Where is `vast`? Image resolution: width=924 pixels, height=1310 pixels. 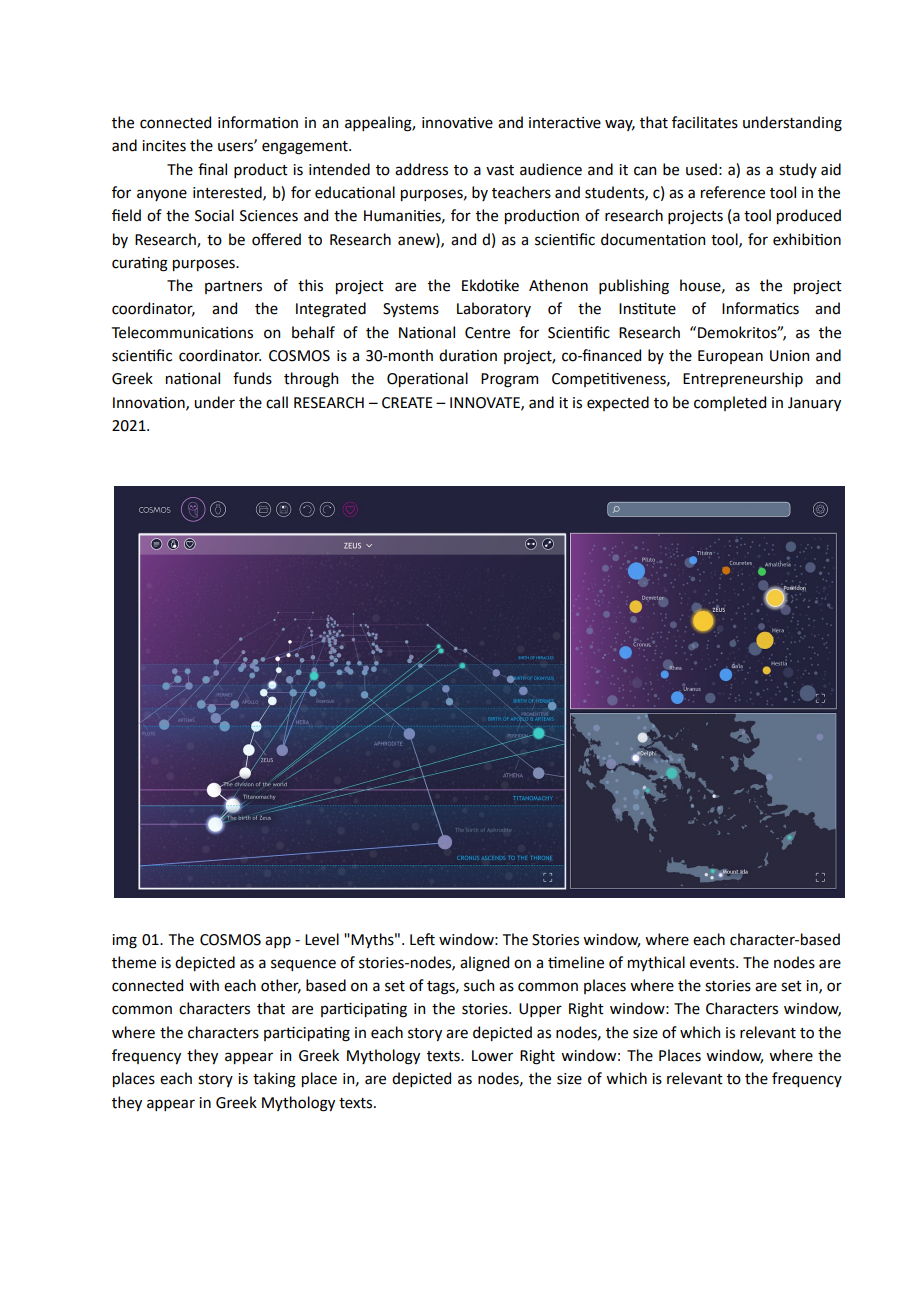 vast is located at coordinates (500, 170).
